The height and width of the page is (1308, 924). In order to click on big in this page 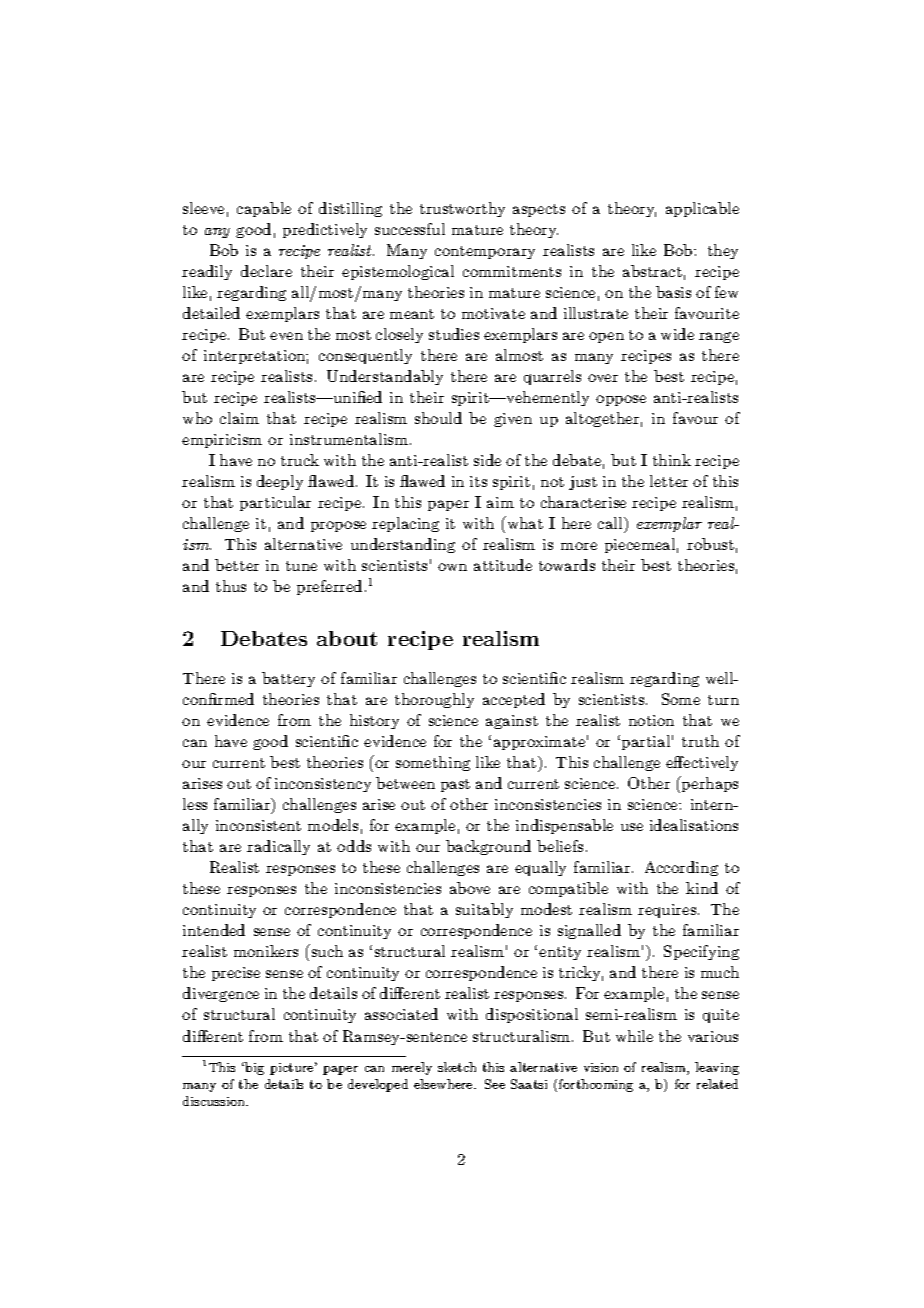, I will do `click(254, 1068)`.
